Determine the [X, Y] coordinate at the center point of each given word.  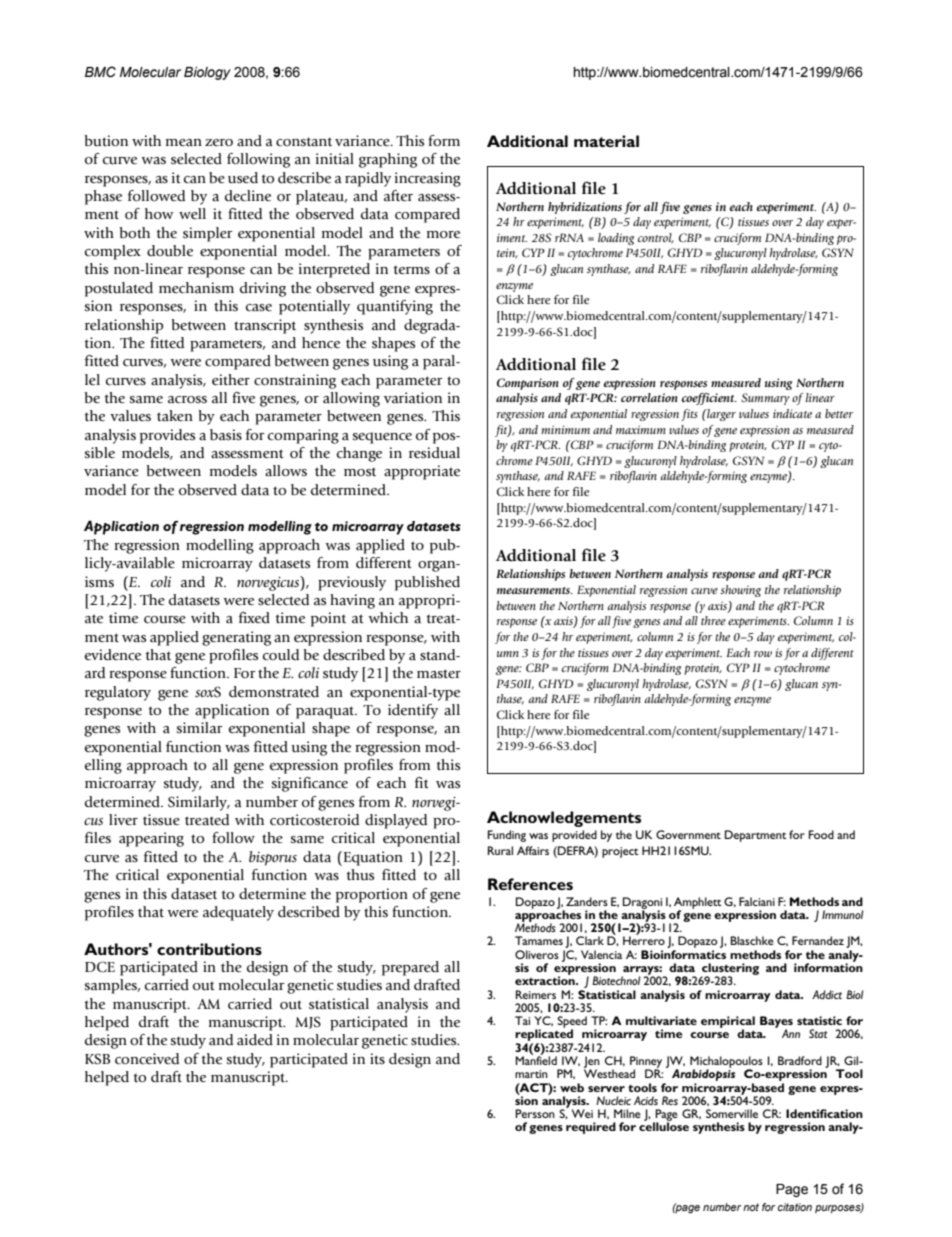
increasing [428, 179]
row [763, 654]
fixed [254, 618]
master [439, 674]
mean [184, 143]
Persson [535, 1113]
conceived [147, 1059]
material [606, 141]
